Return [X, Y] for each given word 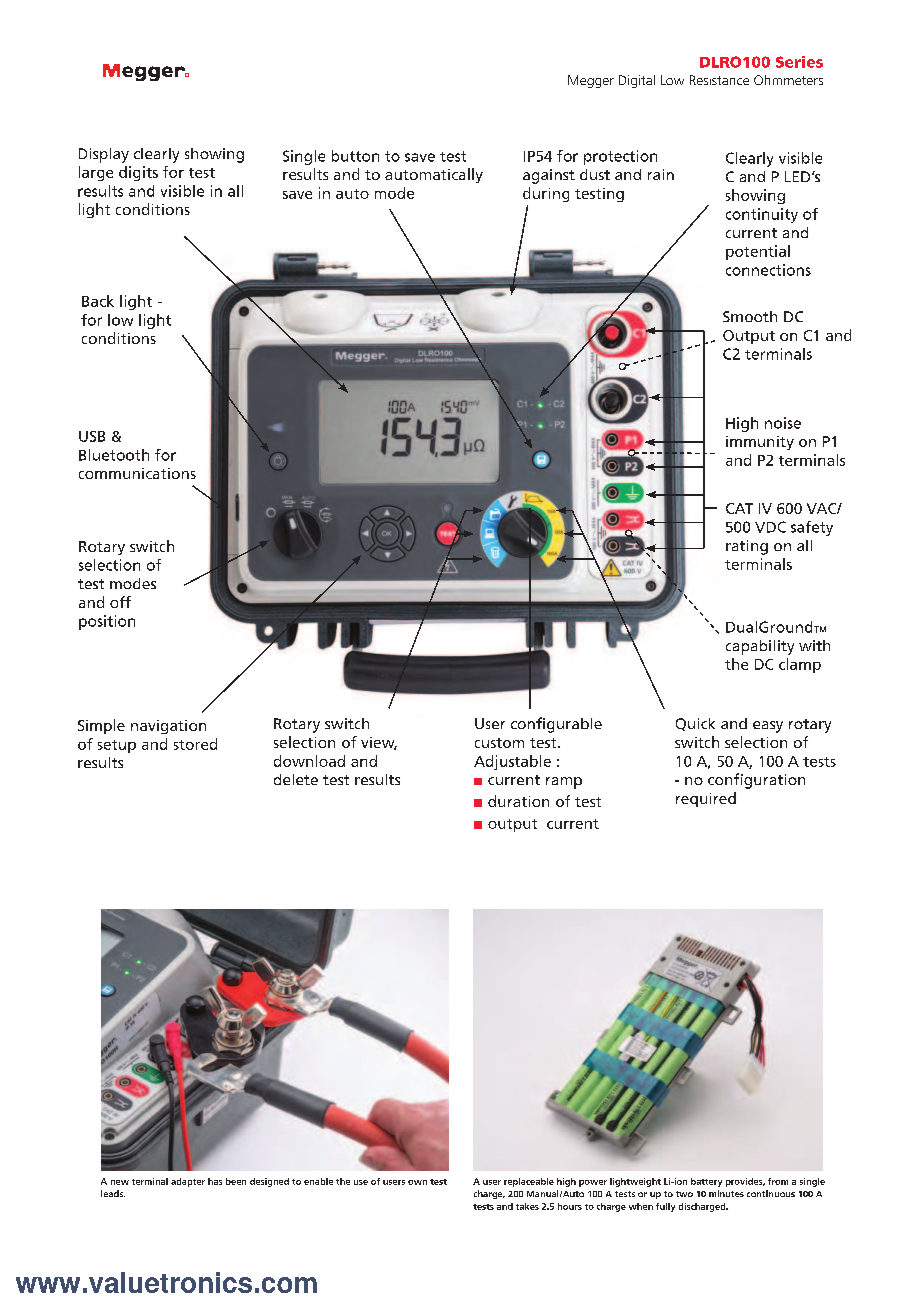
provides [745, 1182]
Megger [591, 81]
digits [138, 173]
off [120, 602]
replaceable [529, 1182]
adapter [188, 1182]
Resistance [719, 80]
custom [499, 743]
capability [760, 647]
